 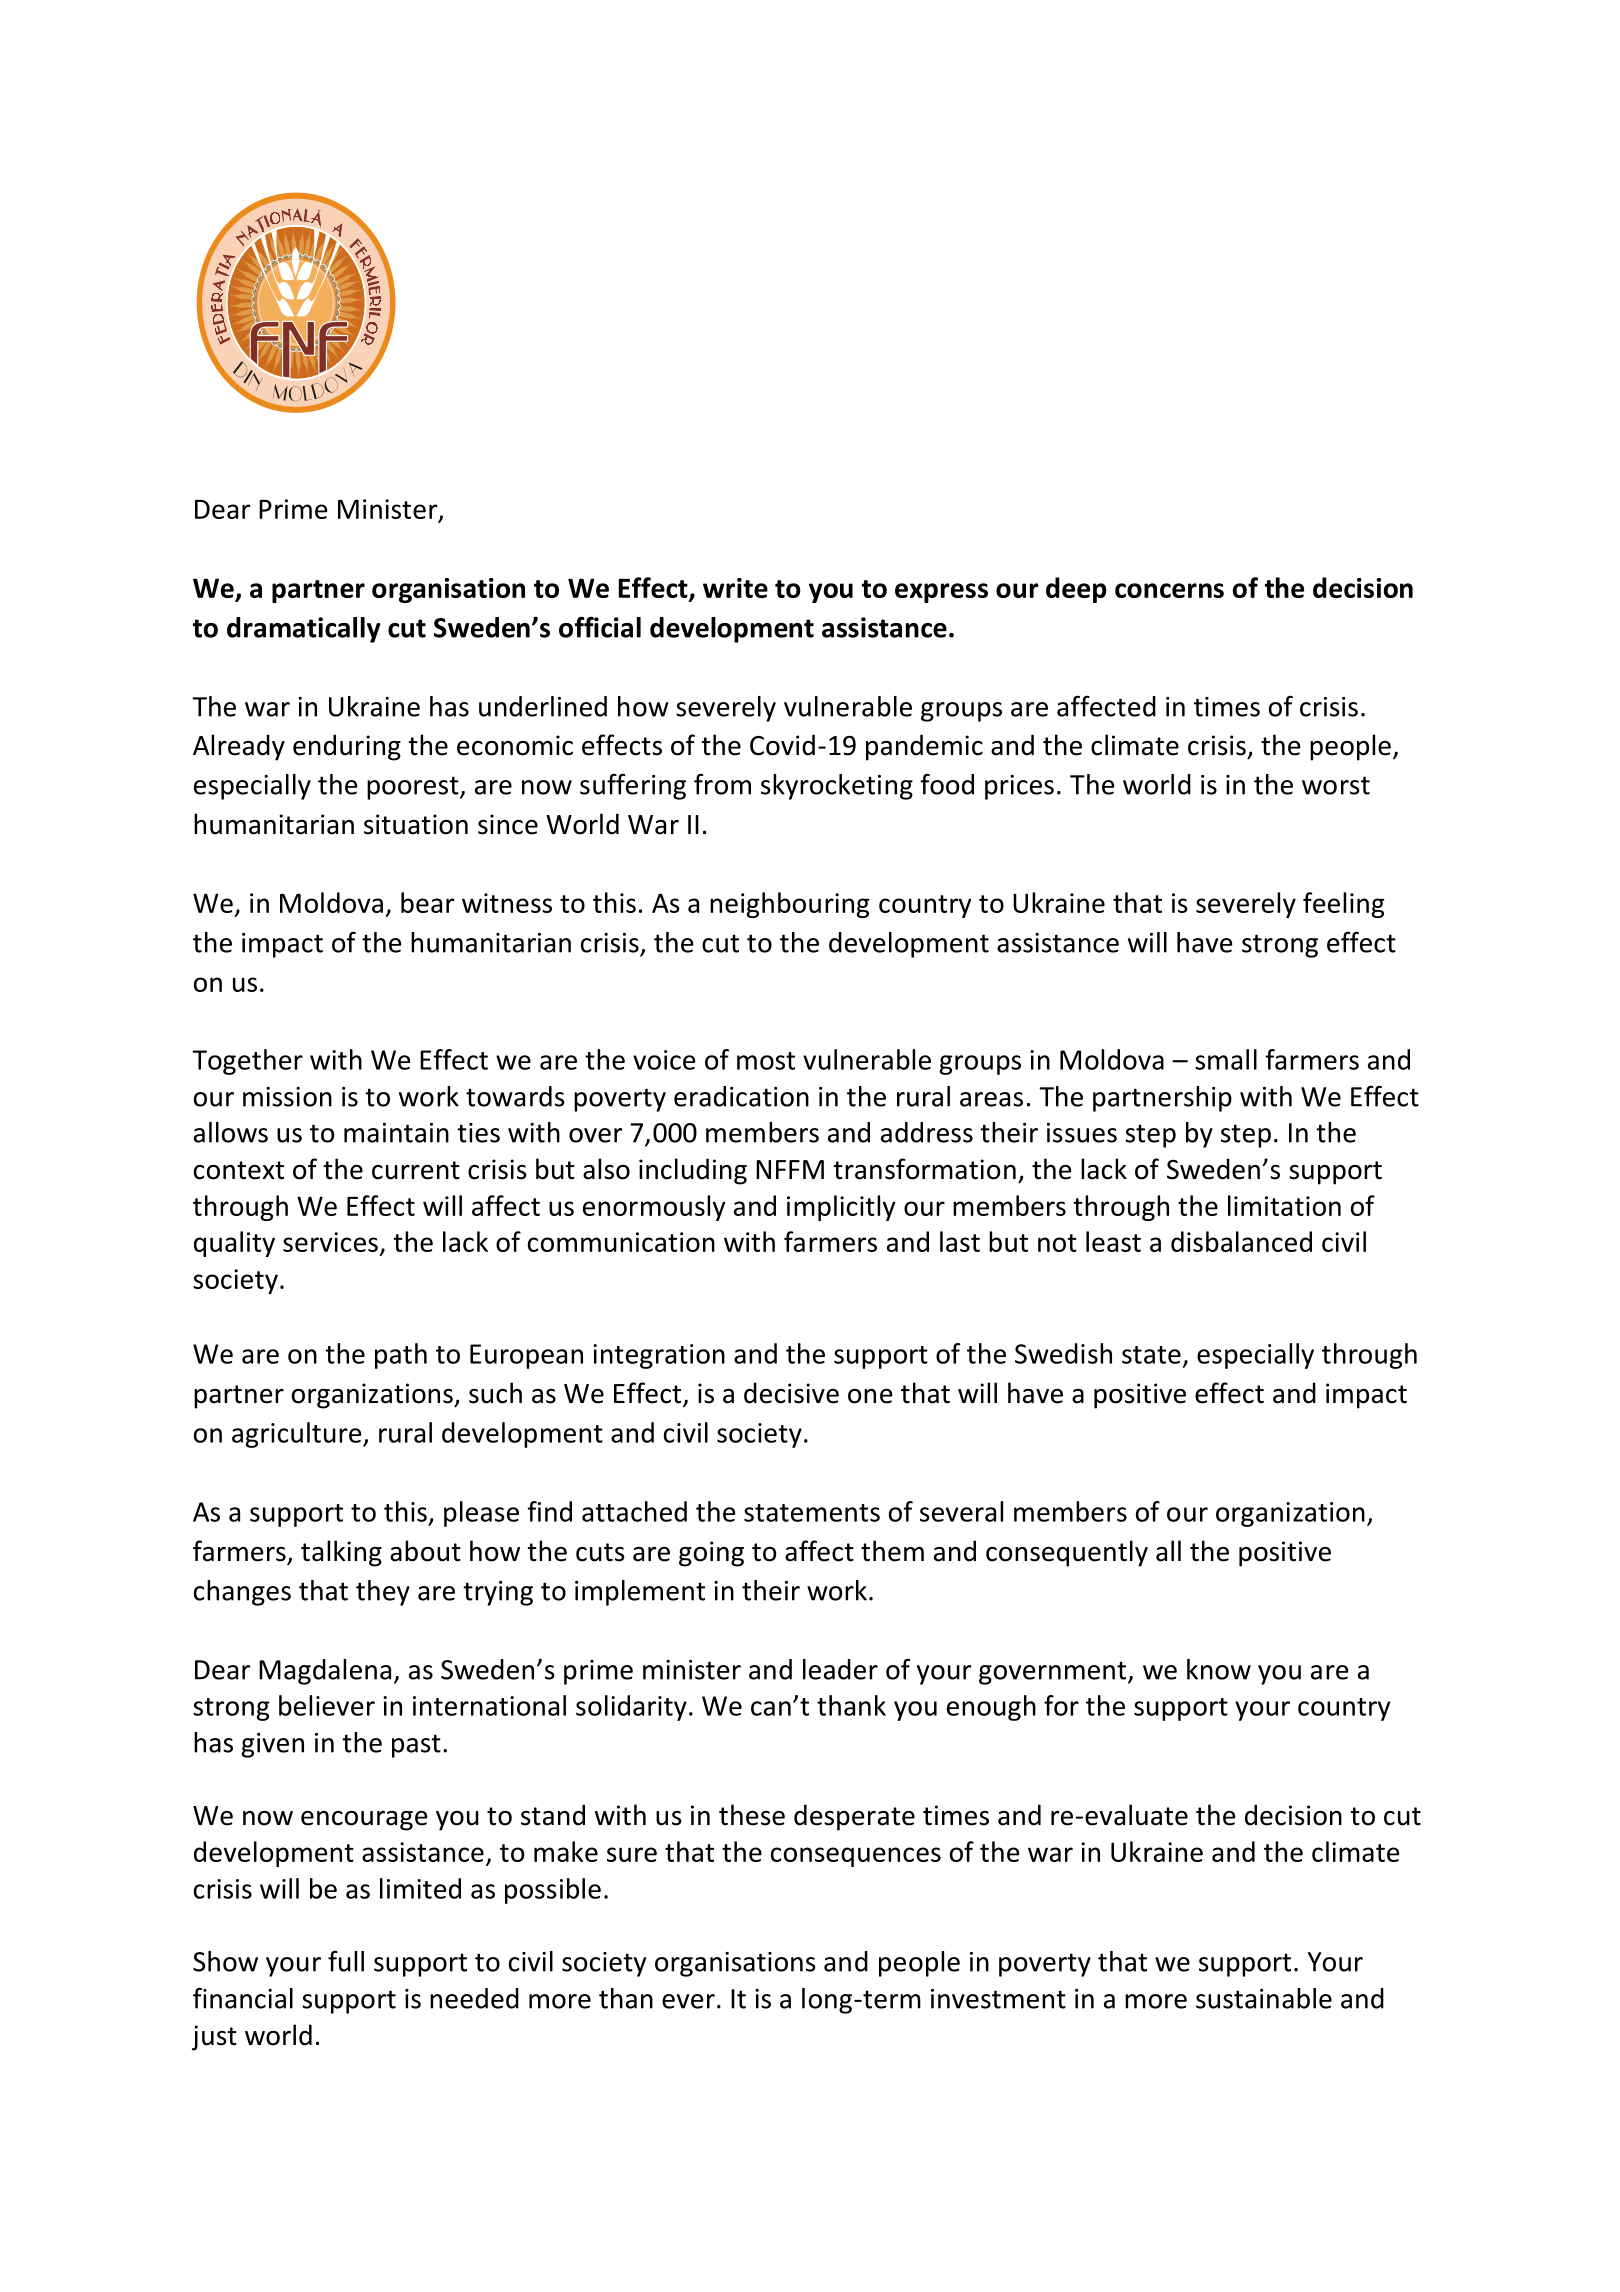 I want to click on small, so click(x=1226, y=1059).
